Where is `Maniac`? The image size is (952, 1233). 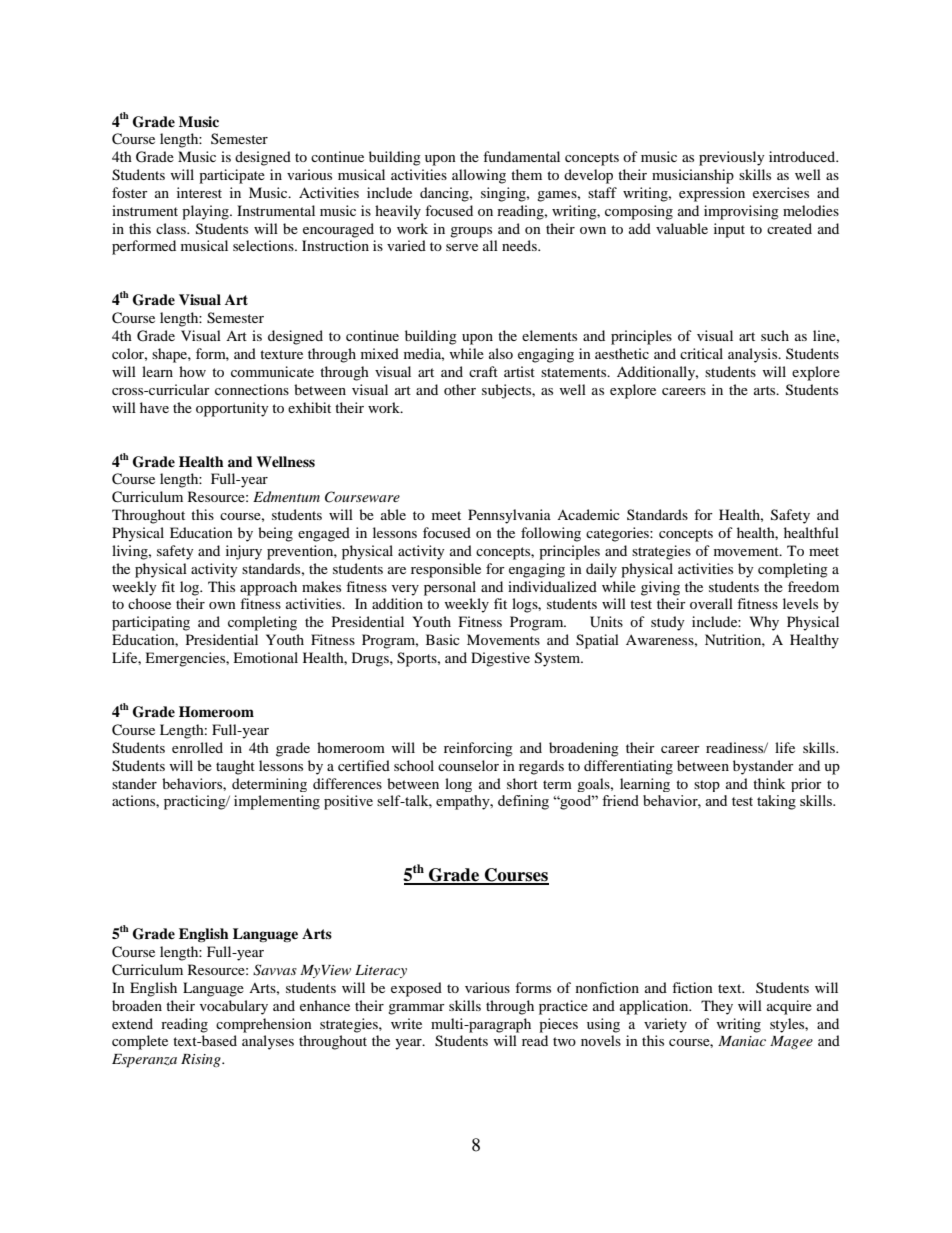 Maniac is located at coordinates (742, 1041).
